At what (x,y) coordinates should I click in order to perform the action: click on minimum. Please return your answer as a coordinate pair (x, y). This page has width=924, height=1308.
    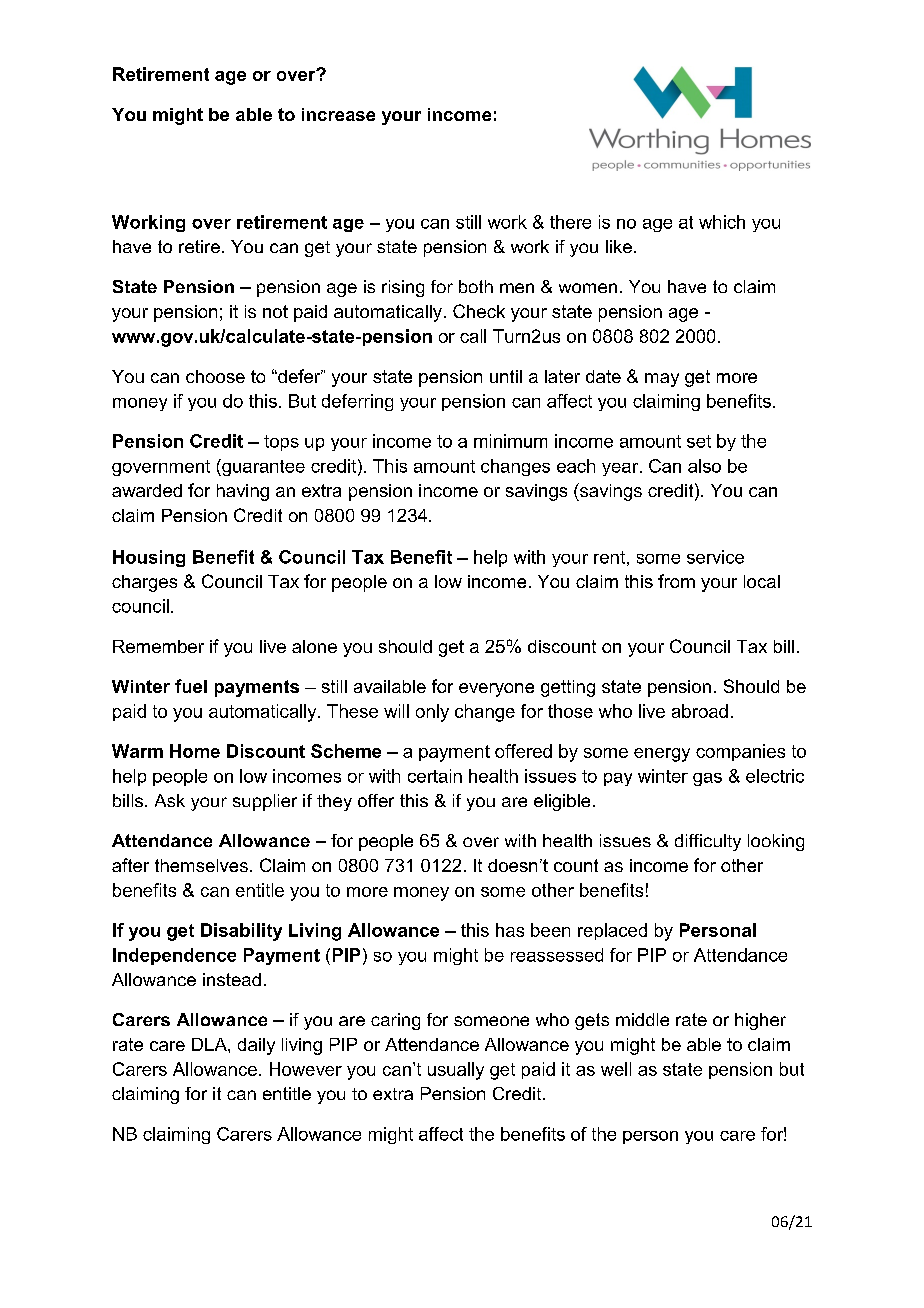
    Looking at the image, I should click on (510, 441).
